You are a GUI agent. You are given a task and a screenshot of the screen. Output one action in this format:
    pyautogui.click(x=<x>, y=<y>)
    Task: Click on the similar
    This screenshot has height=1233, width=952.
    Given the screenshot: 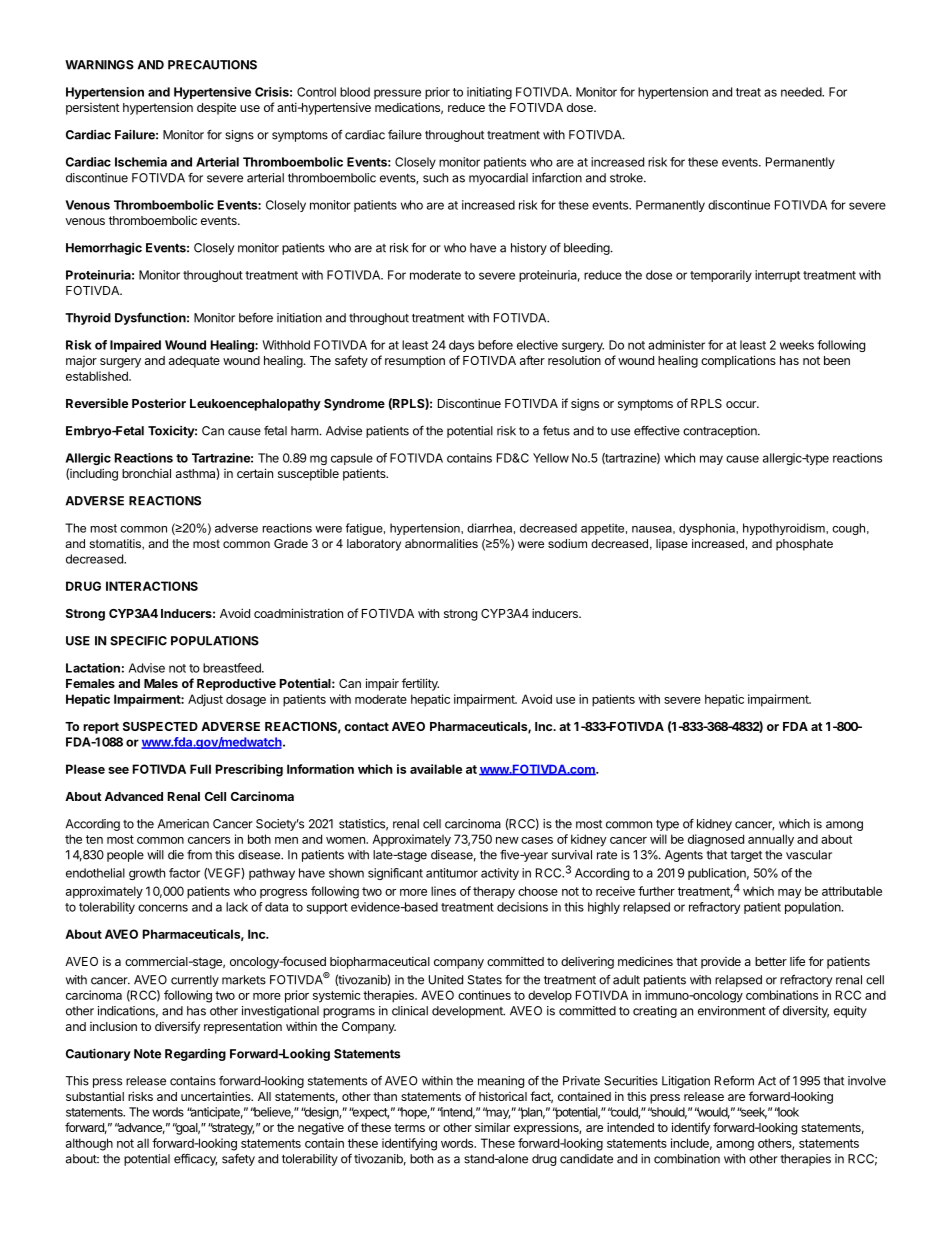 What is the action you would take?
    pyautogui.click(x=492, y=1127)
